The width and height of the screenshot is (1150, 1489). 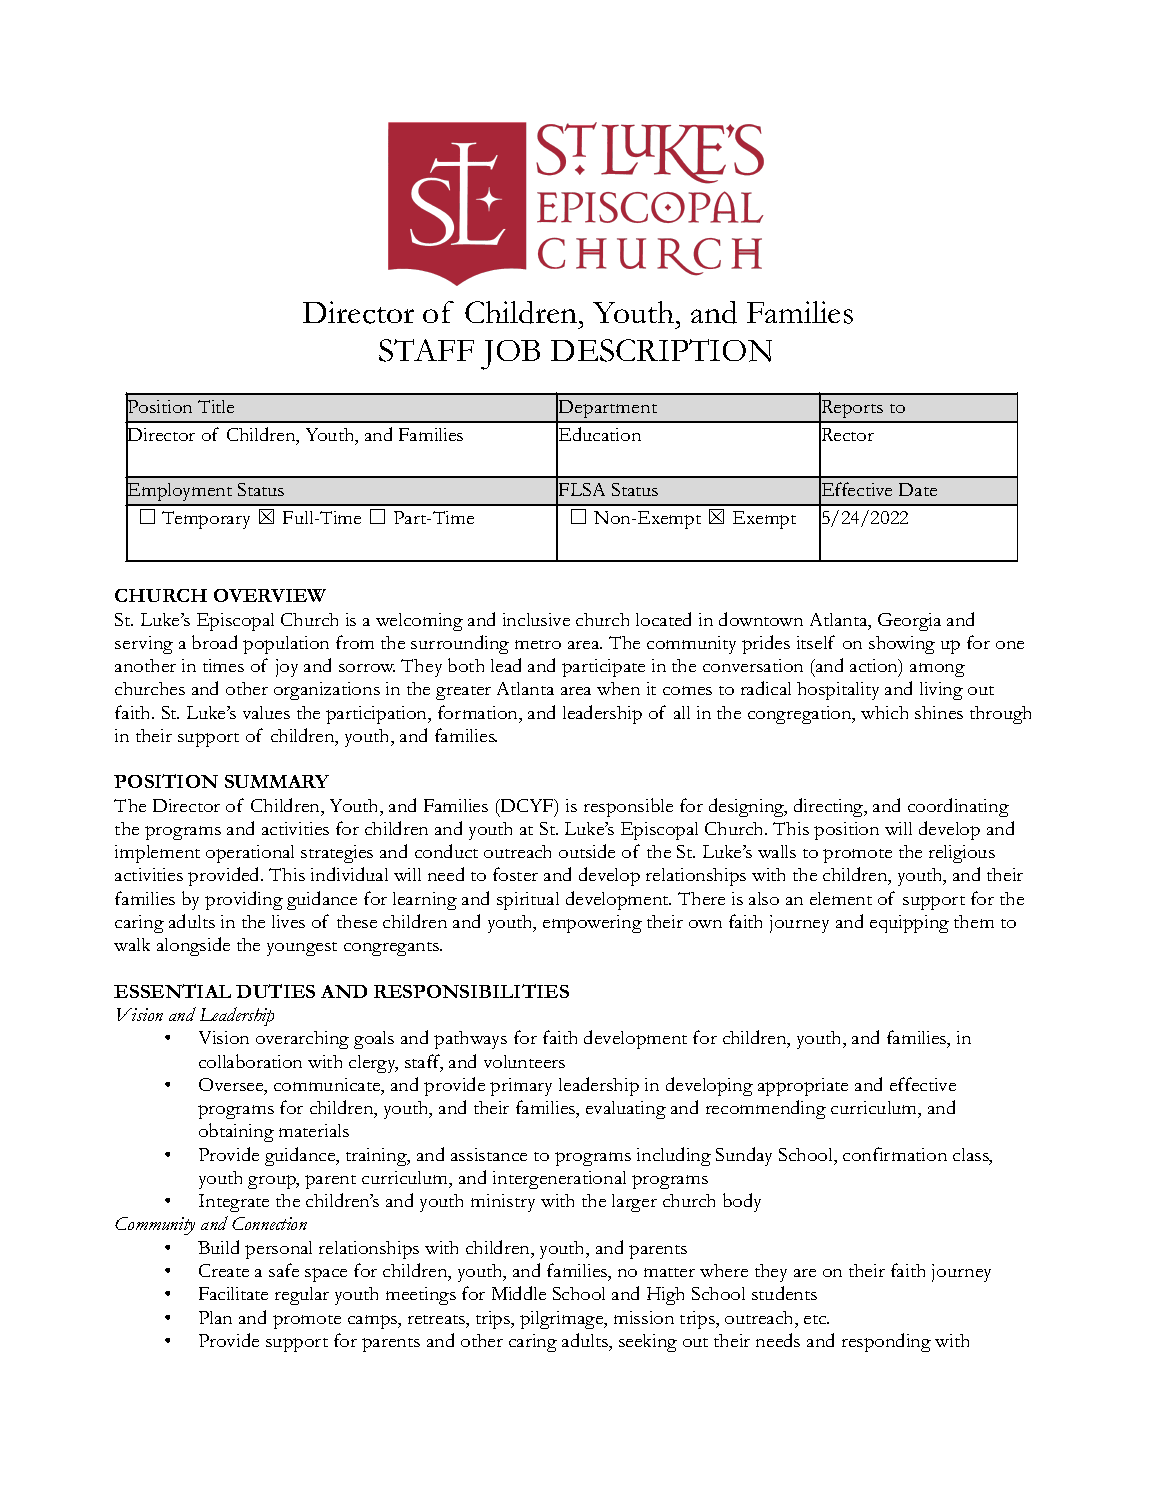 I want to click on religious, so click(x=962, y=854).
